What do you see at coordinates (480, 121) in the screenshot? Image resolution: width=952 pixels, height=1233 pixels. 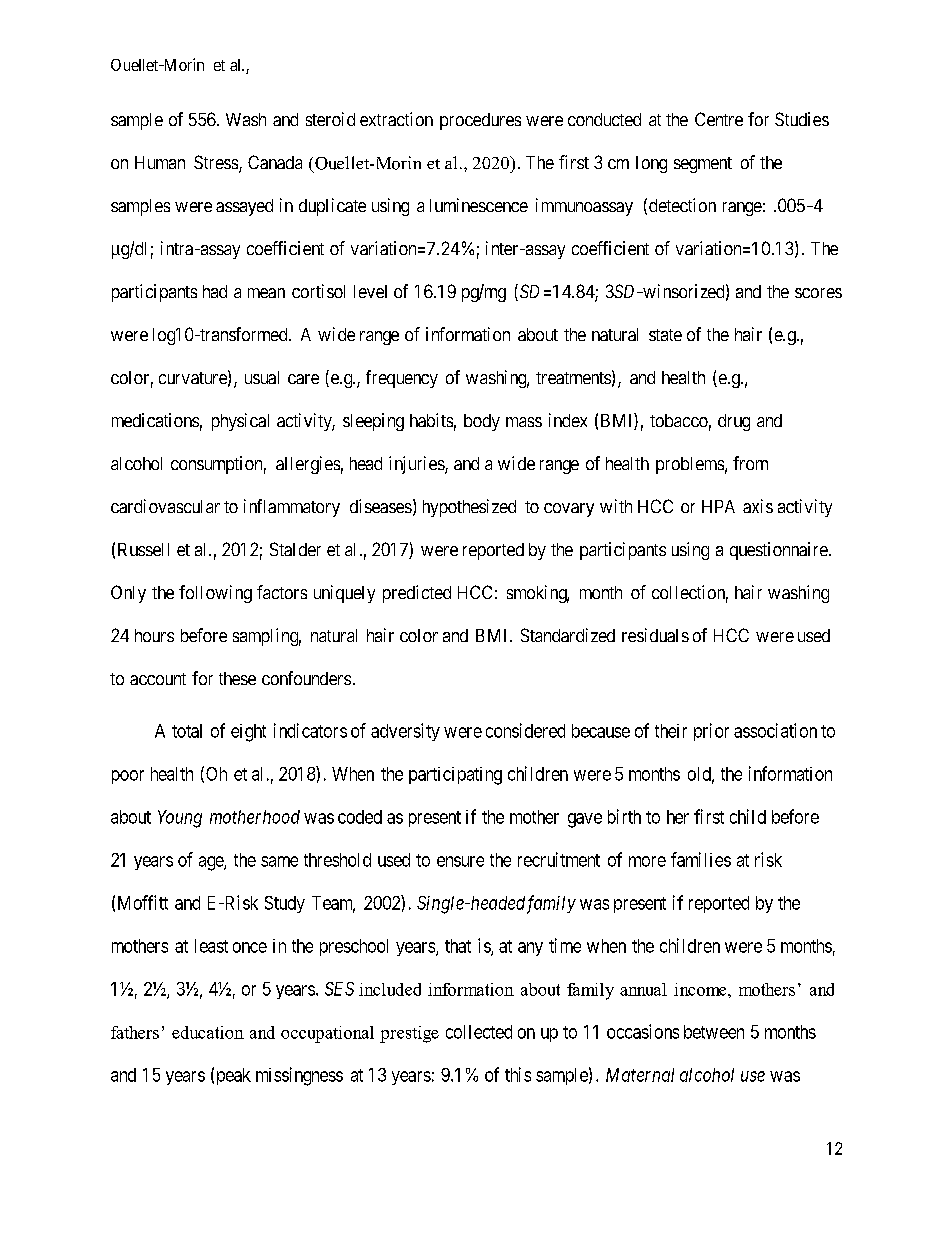 I see `procedures` at bounding box center [480, 121].
